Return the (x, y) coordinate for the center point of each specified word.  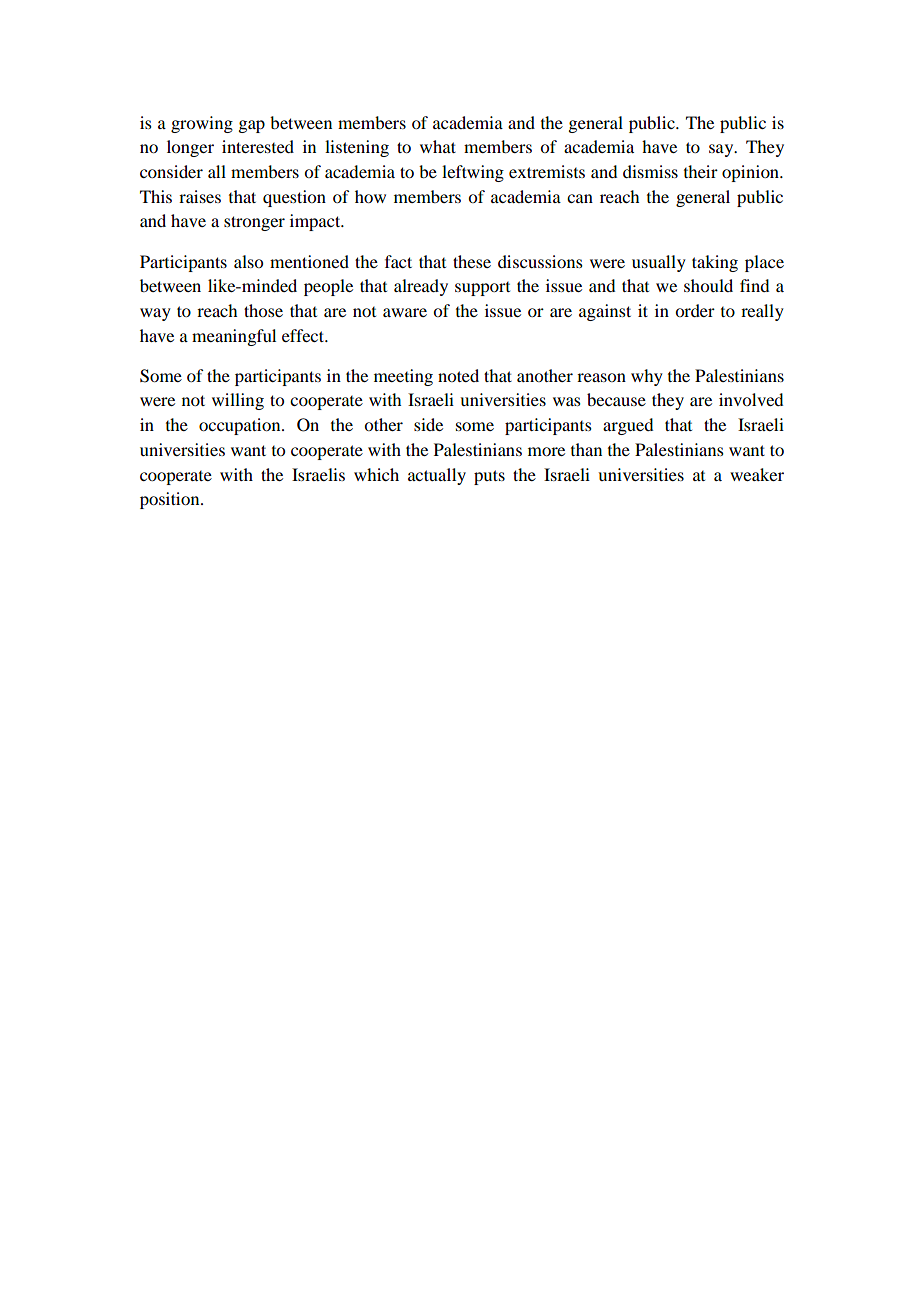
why (647, 377)
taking (715, 263)
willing (238, 401)
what (438, 146)
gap (251, 126)
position (171, 500)
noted (458, 375)
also (248, 261)
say (722, 150)
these (472, 261)
